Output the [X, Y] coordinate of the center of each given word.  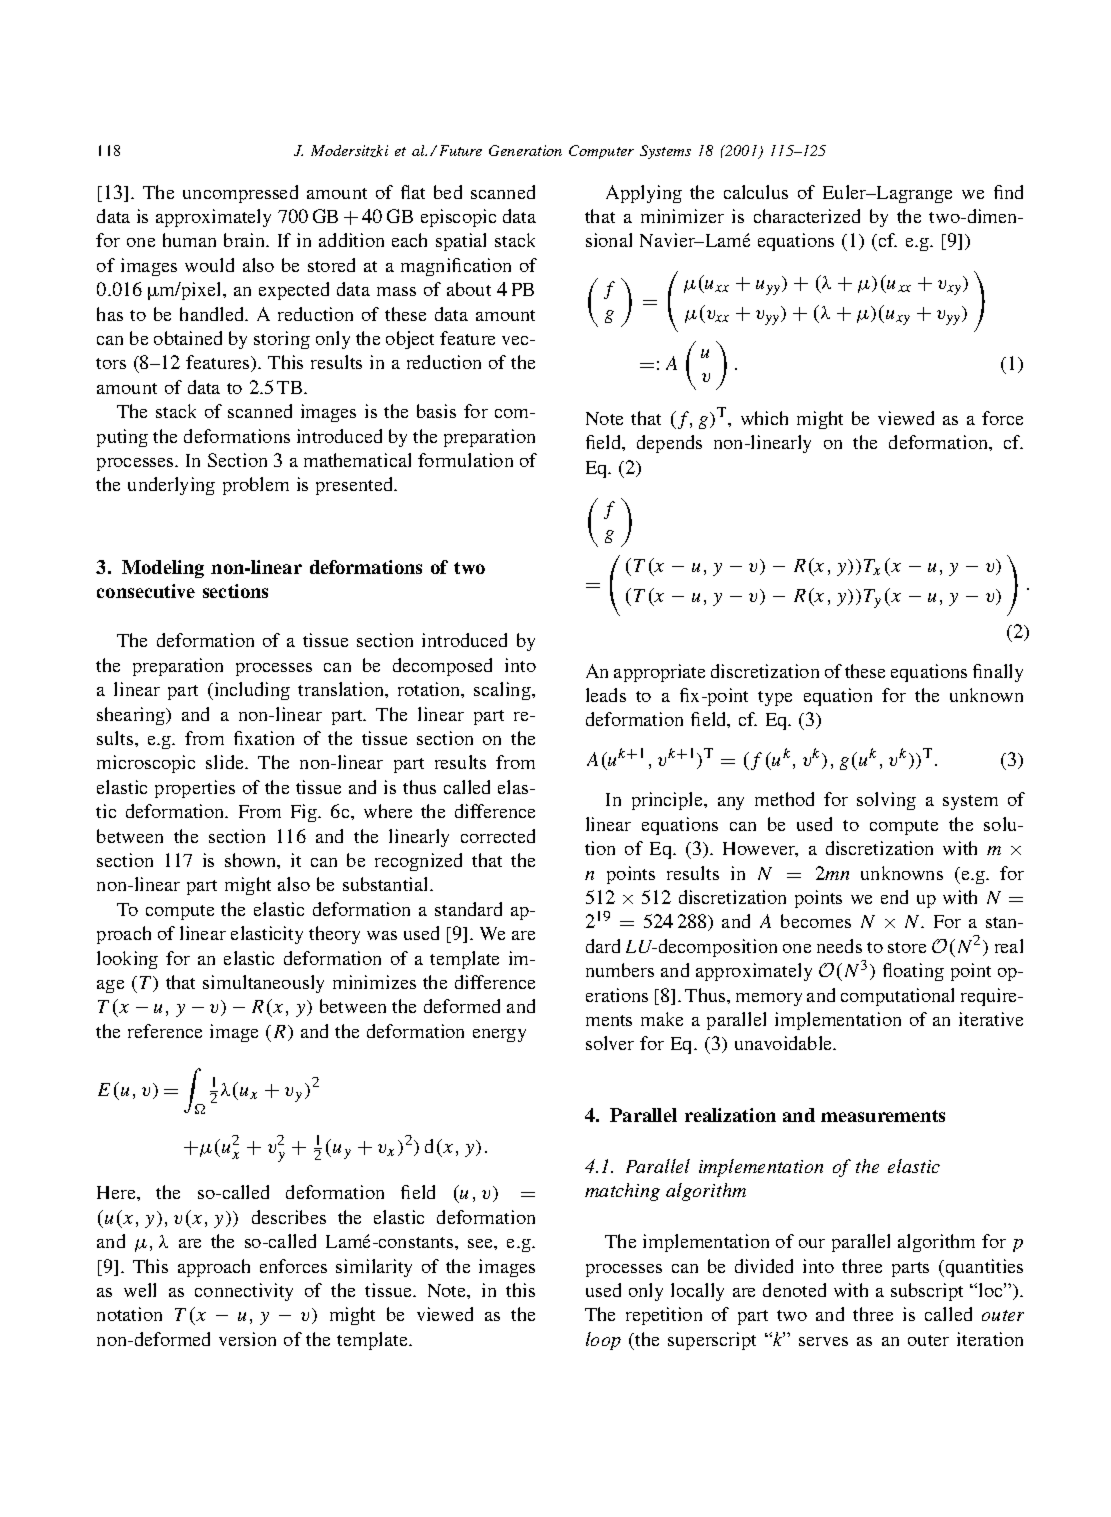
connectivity [244, 1292]
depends [669, 444]
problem [256, 486]
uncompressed [240, 194]
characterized [807, 216]
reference [165, 1031]
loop [603, 1341]
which [764, 418]
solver [610, 1043]
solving [886, 801]
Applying [644, 194]
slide [226, 762]
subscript [927, 1292]
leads [606, 695]
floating [913, 972]
